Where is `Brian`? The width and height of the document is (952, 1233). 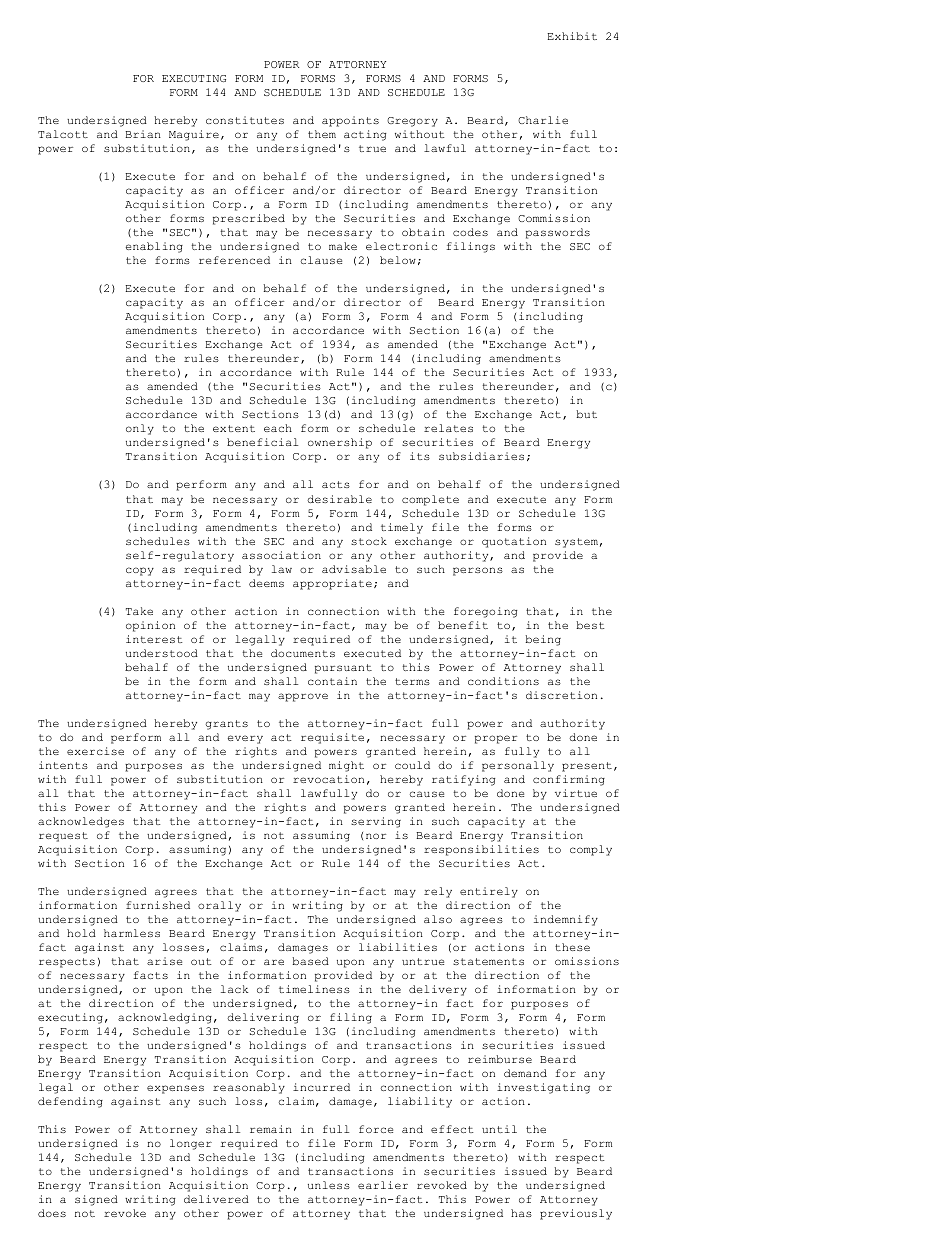
Brian is located at coordinates (143, 134).
